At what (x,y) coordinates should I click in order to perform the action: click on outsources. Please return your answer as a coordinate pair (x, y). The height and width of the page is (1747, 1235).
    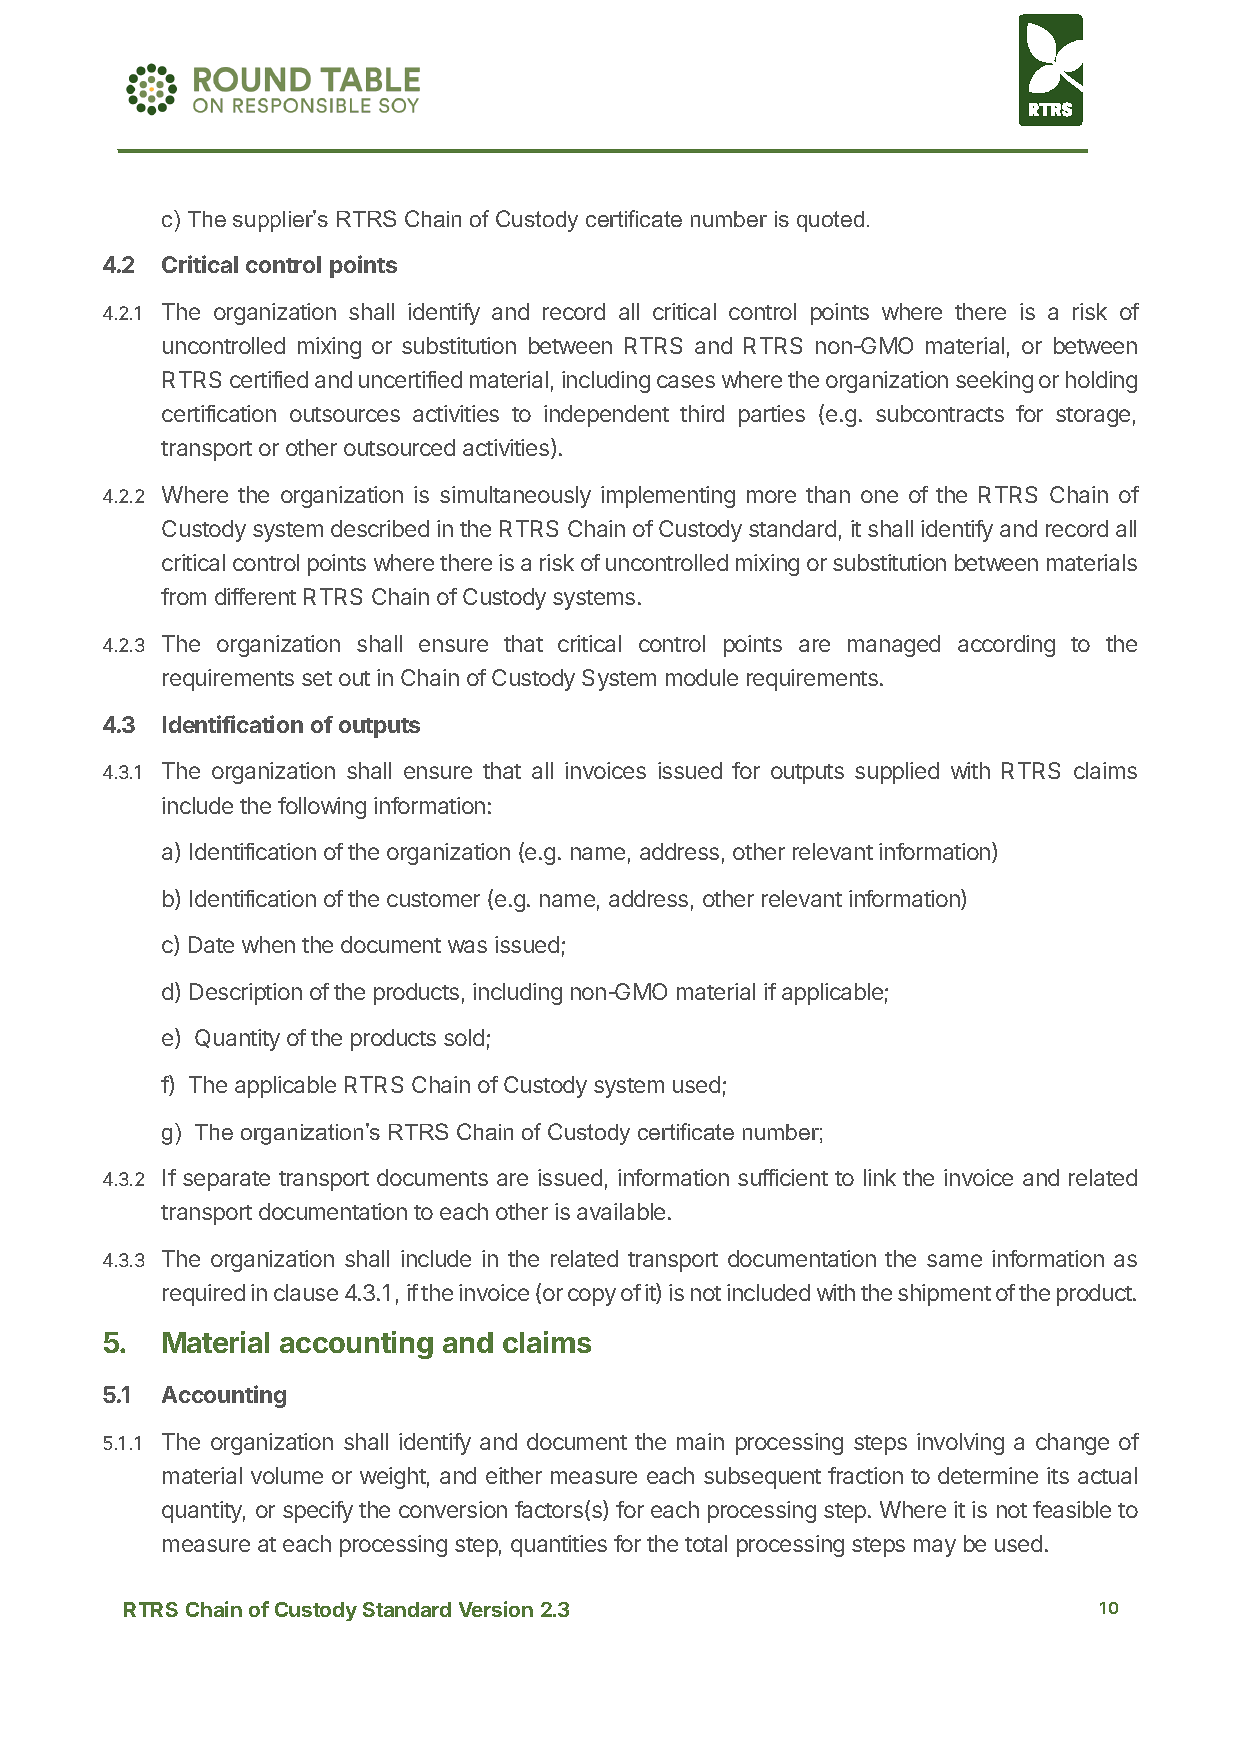
    Looking at the image, I should click on (345, 414).
